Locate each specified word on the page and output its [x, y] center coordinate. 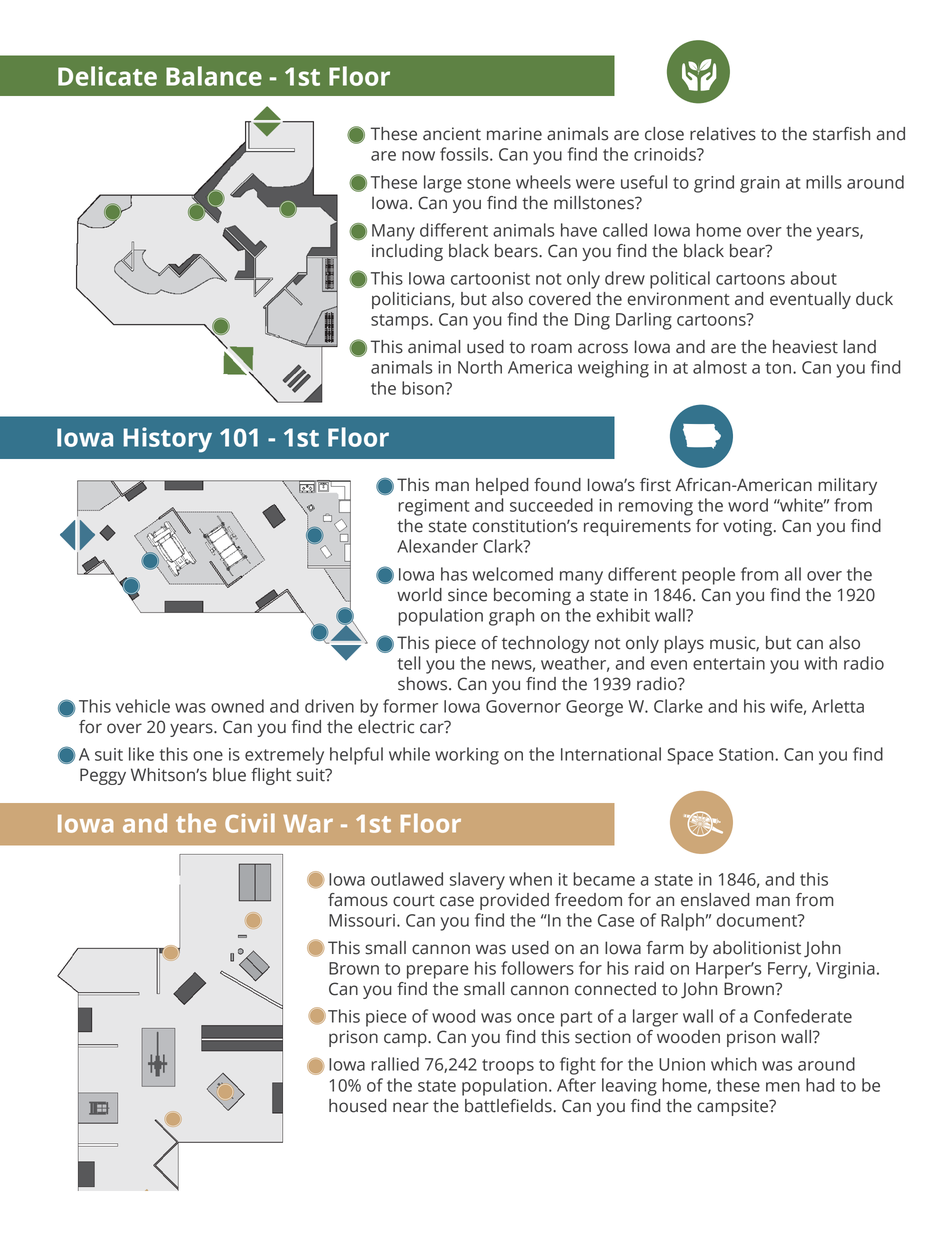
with [820, 663]
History [167, 440]
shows [424, 684]
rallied [395, 1064]
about [814, 278]
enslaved [715, 900]
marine [514, 134]
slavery [477, 881]
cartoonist [490, 278]
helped [502, 486]
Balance [214, 76]
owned [237, 706]
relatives [723, 134]
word [748, 505]
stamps [401, 322]
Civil [250, 823]
